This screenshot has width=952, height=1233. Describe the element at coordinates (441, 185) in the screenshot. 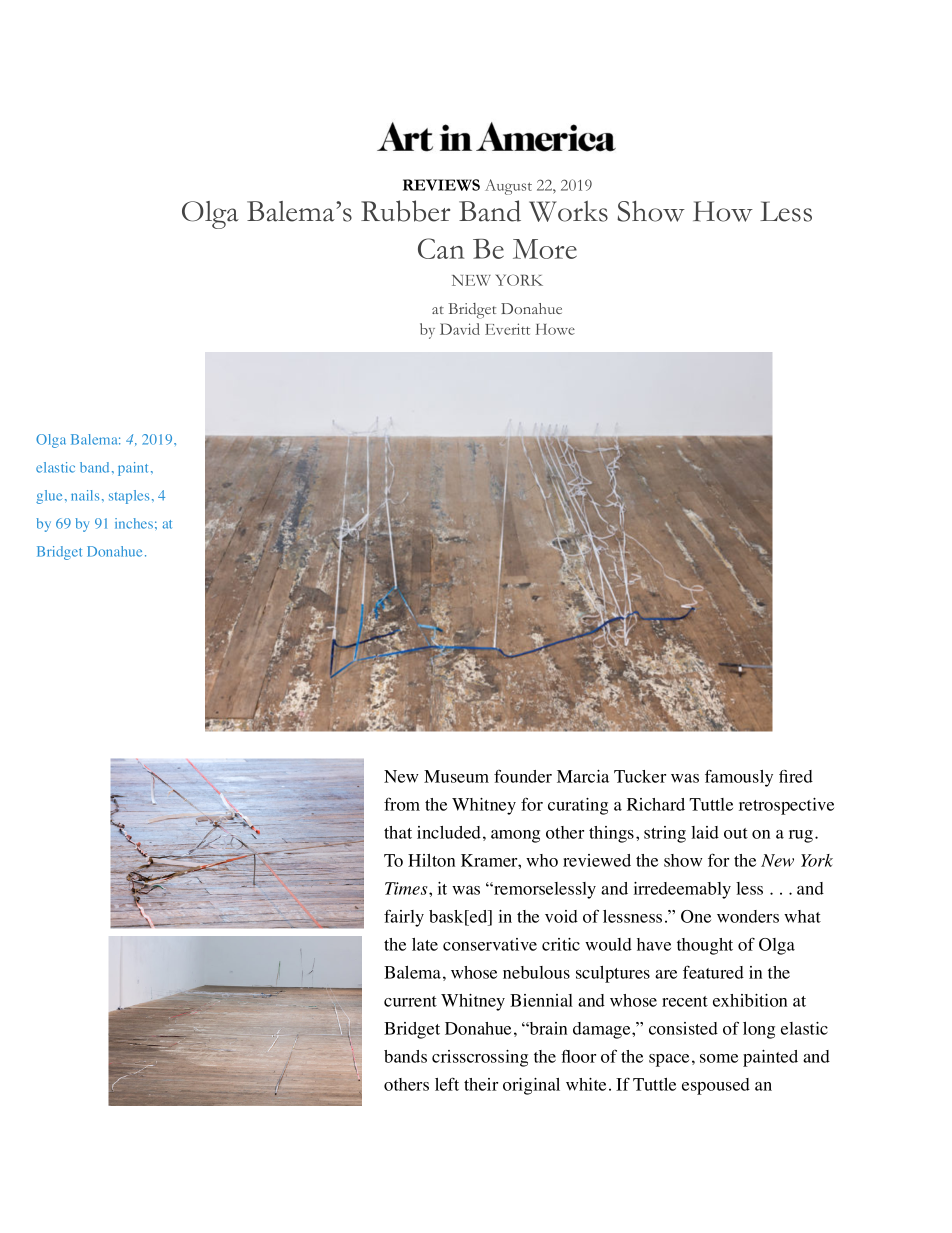

I see `REVIEWS` at that location.
